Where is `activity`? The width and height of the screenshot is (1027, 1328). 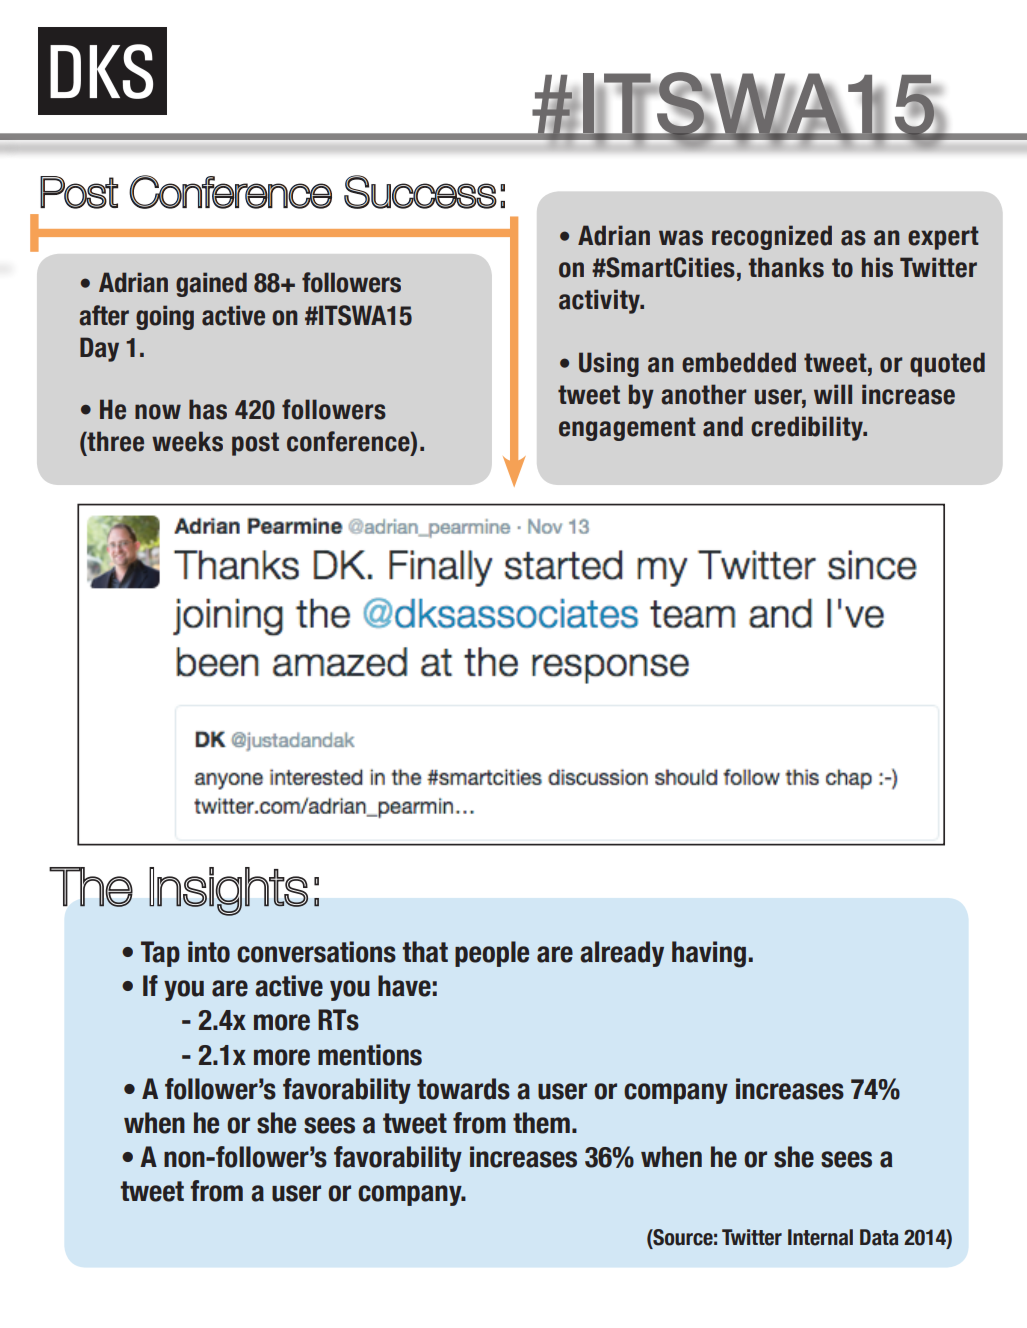
activity is located at coordinates (600, 301).
